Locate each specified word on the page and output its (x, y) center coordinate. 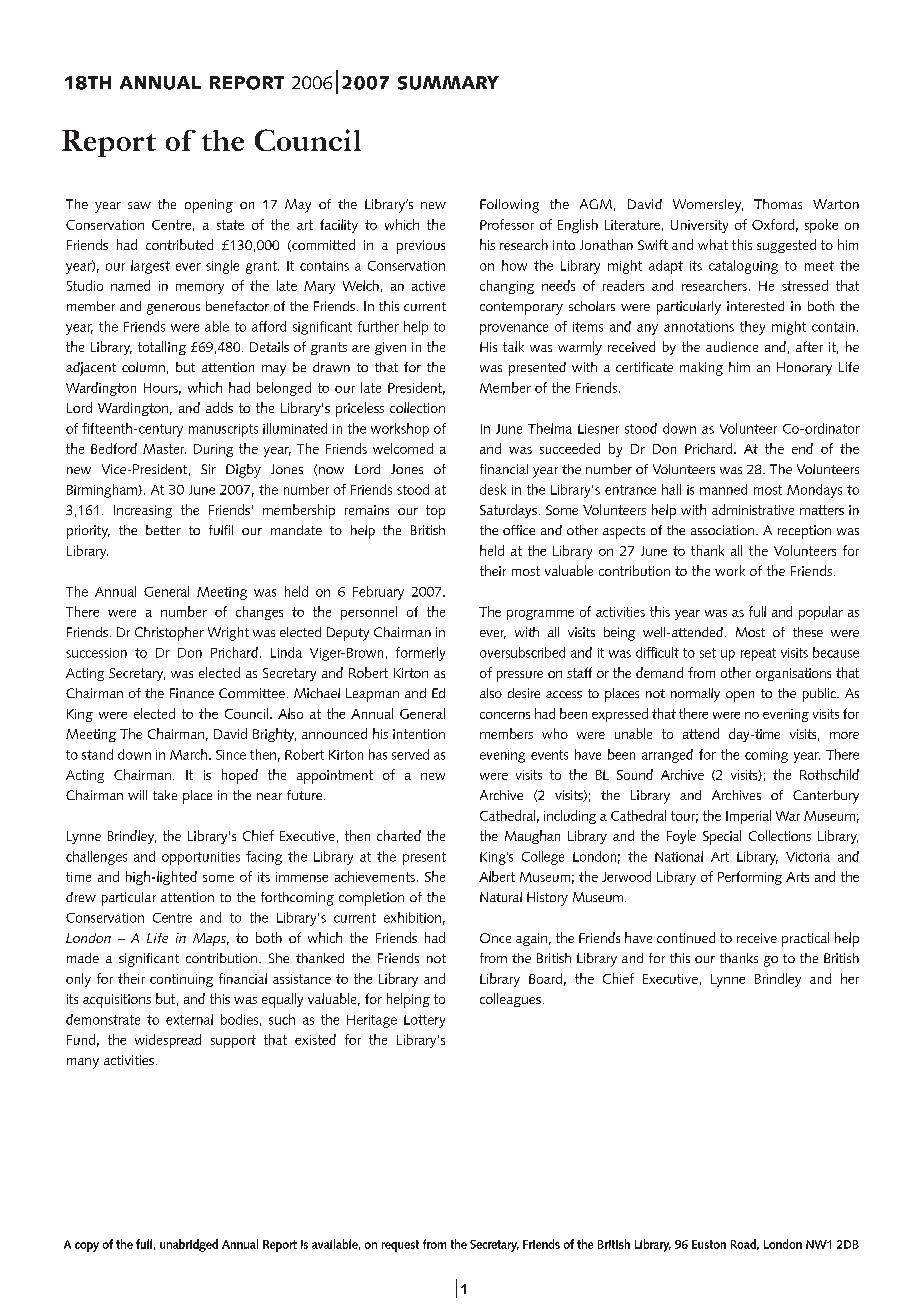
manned (723, 489)
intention (419, 734)
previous (421, 247)
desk (493, 489)
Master (164, 449)
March (190, 754)
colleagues (510, 1000)
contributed (179, 244)
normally (695, 695)
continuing (181, 980)
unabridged (189, 1245)
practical (805, 939)
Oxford (773, 224)
